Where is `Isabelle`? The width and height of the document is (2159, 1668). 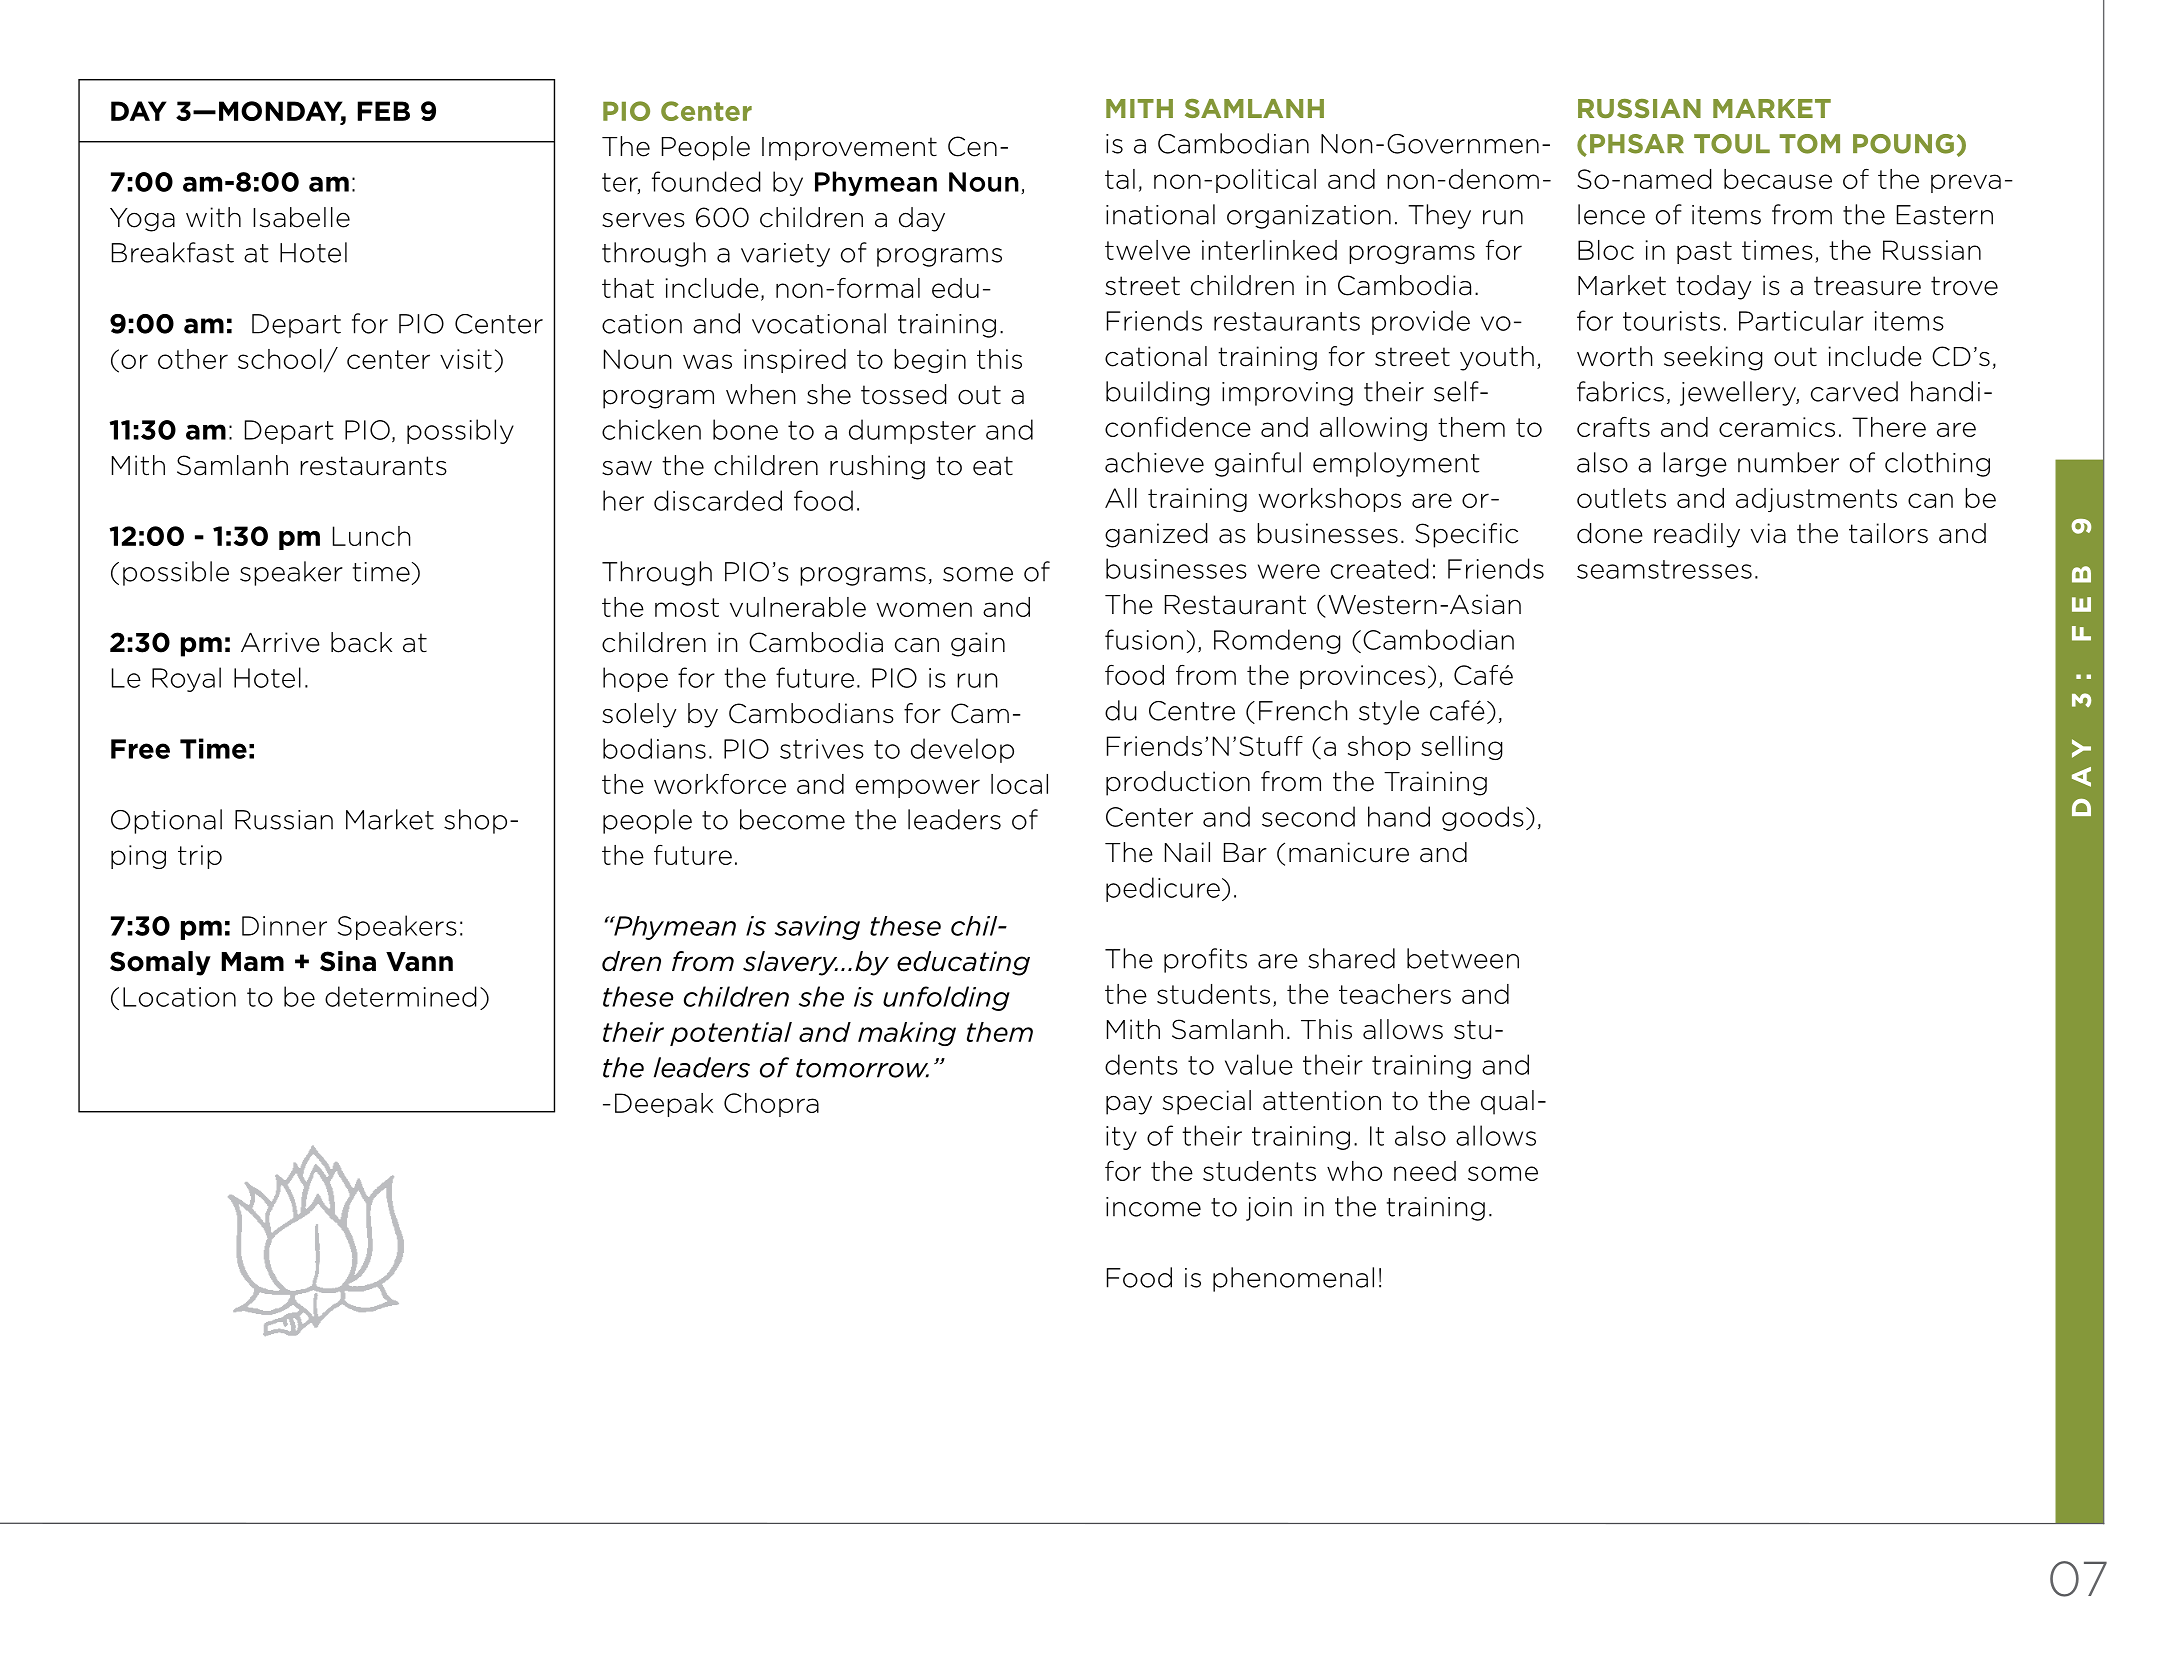 Isabelle is located at coordinates (301, 217).
